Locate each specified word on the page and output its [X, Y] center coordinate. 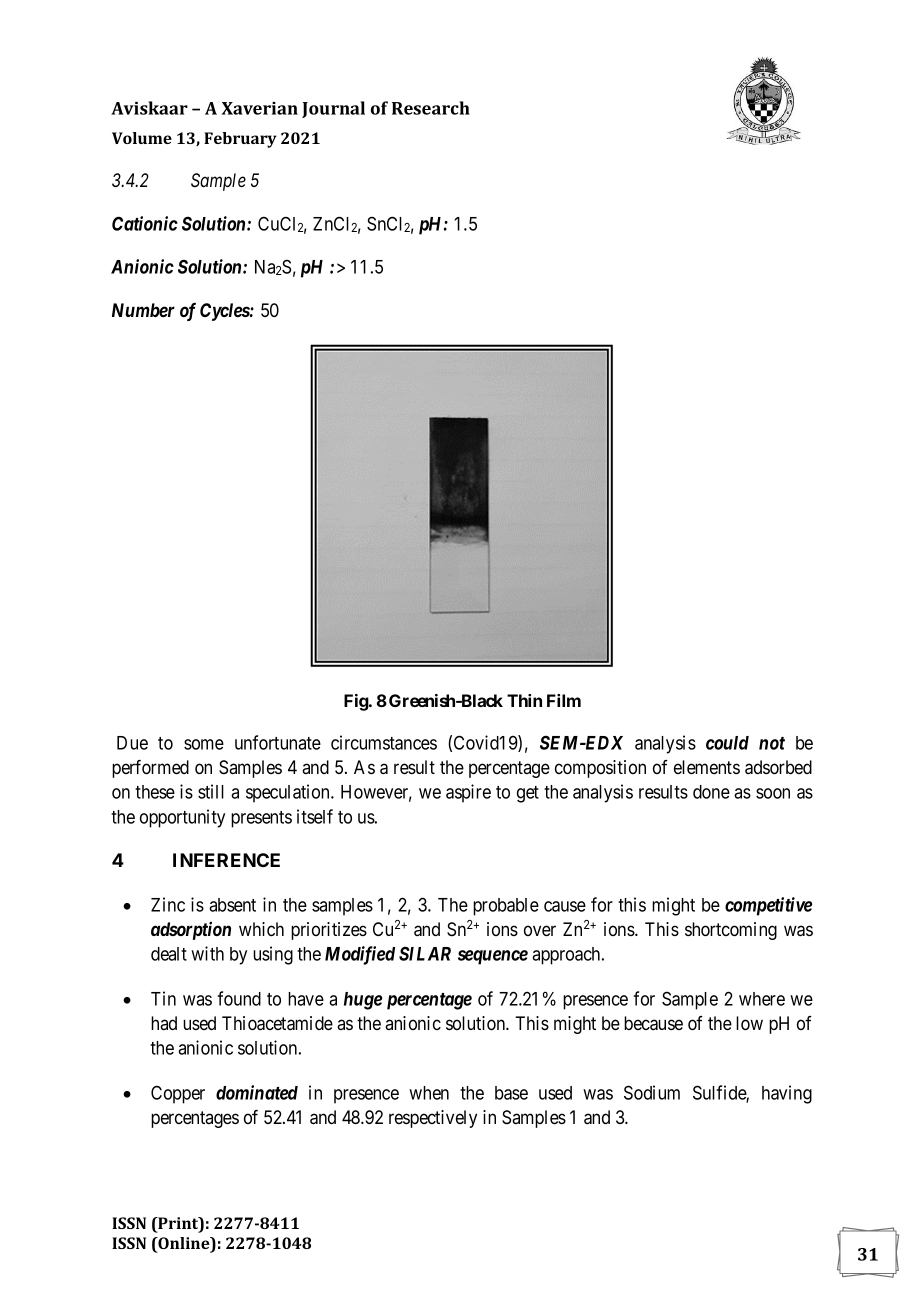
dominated [257, 1092]
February [240, 140]
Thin [524, 700]
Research [431, 108]
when [429, 1093]
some [204, 744]
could [727, 743]
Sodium [652, 1092]
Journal [333, 109]
